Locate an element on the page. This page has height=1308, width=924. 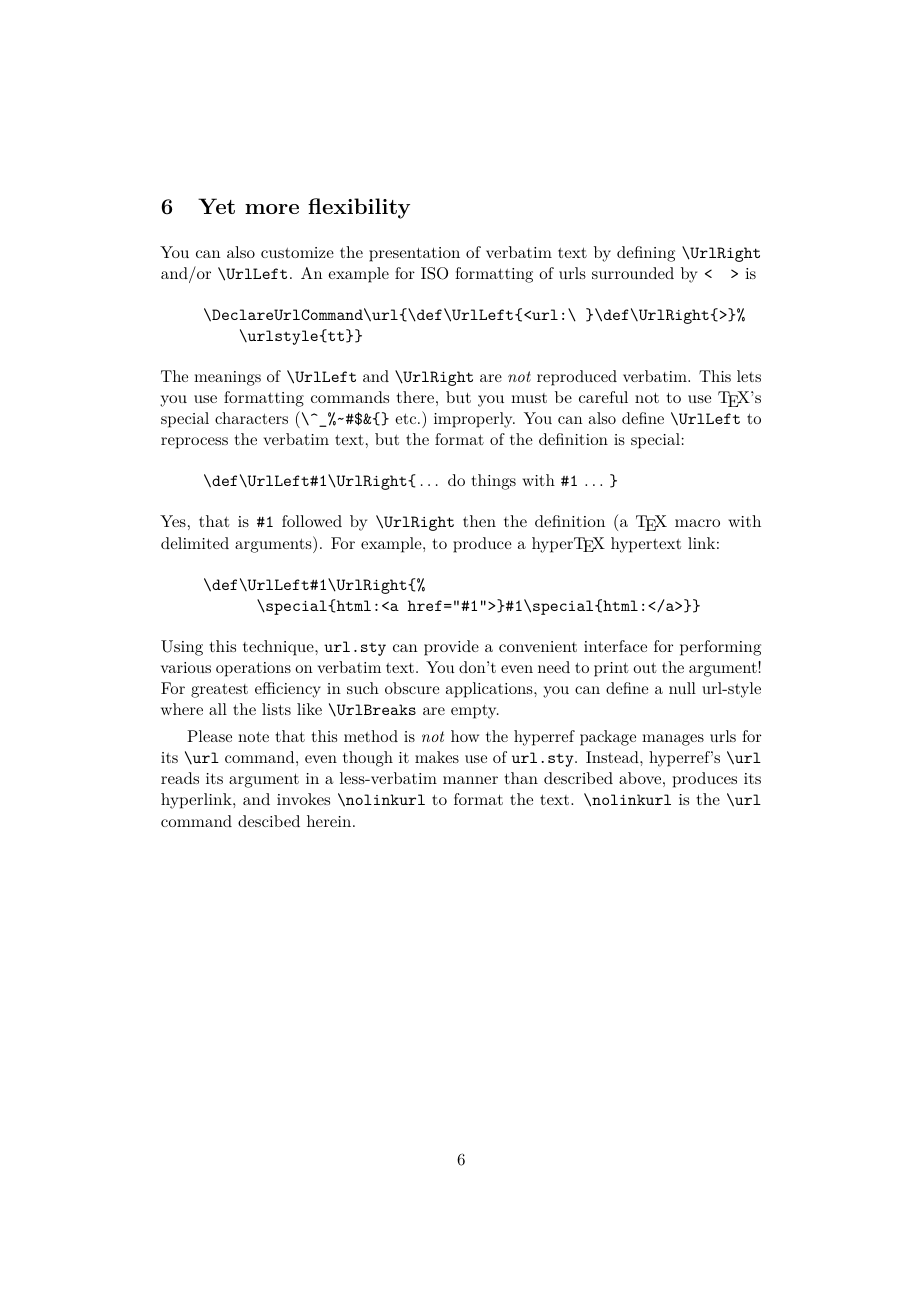
manner is located at coordinates (470, 780).
